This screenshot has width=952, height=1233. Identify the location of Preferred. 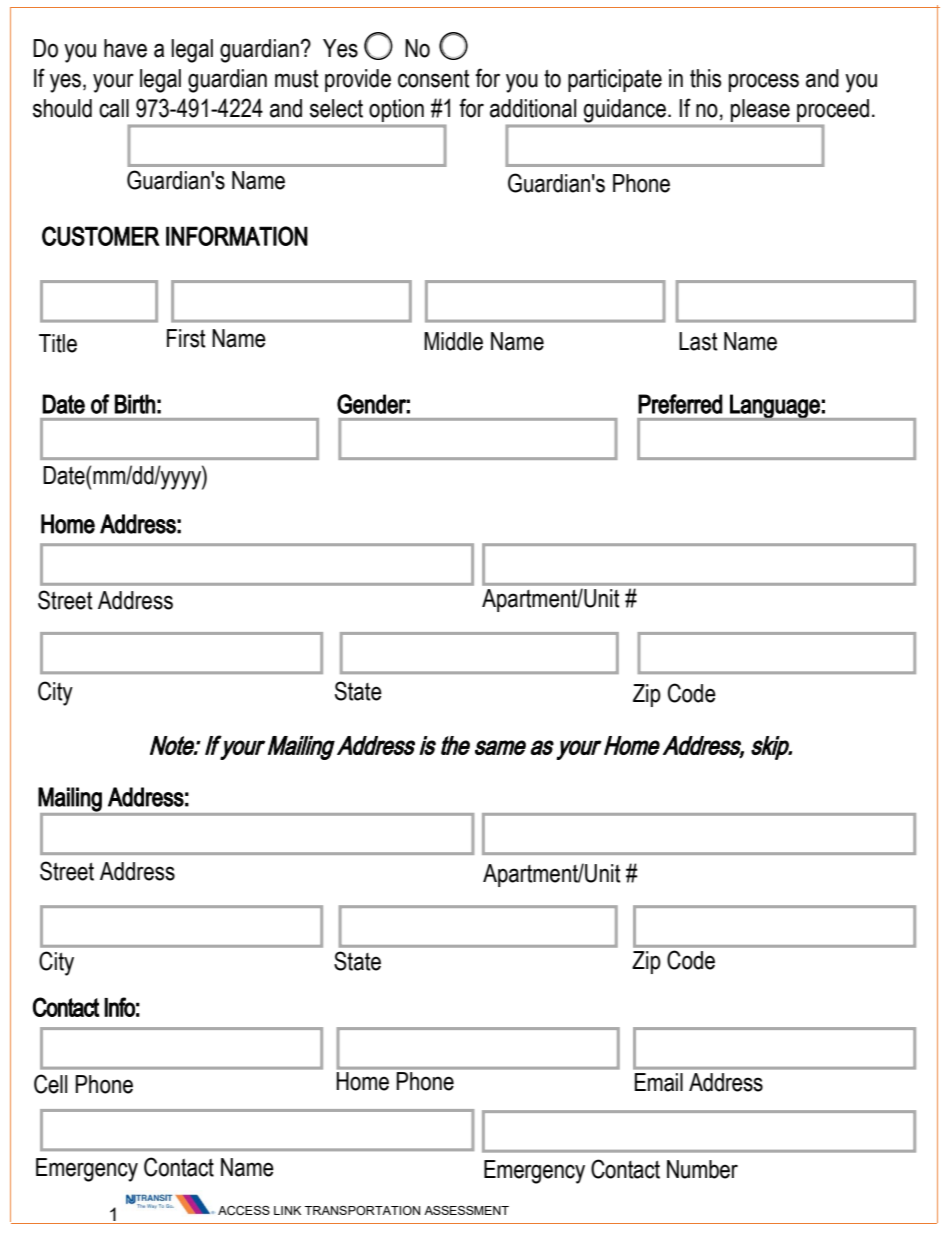
(680, 404).
